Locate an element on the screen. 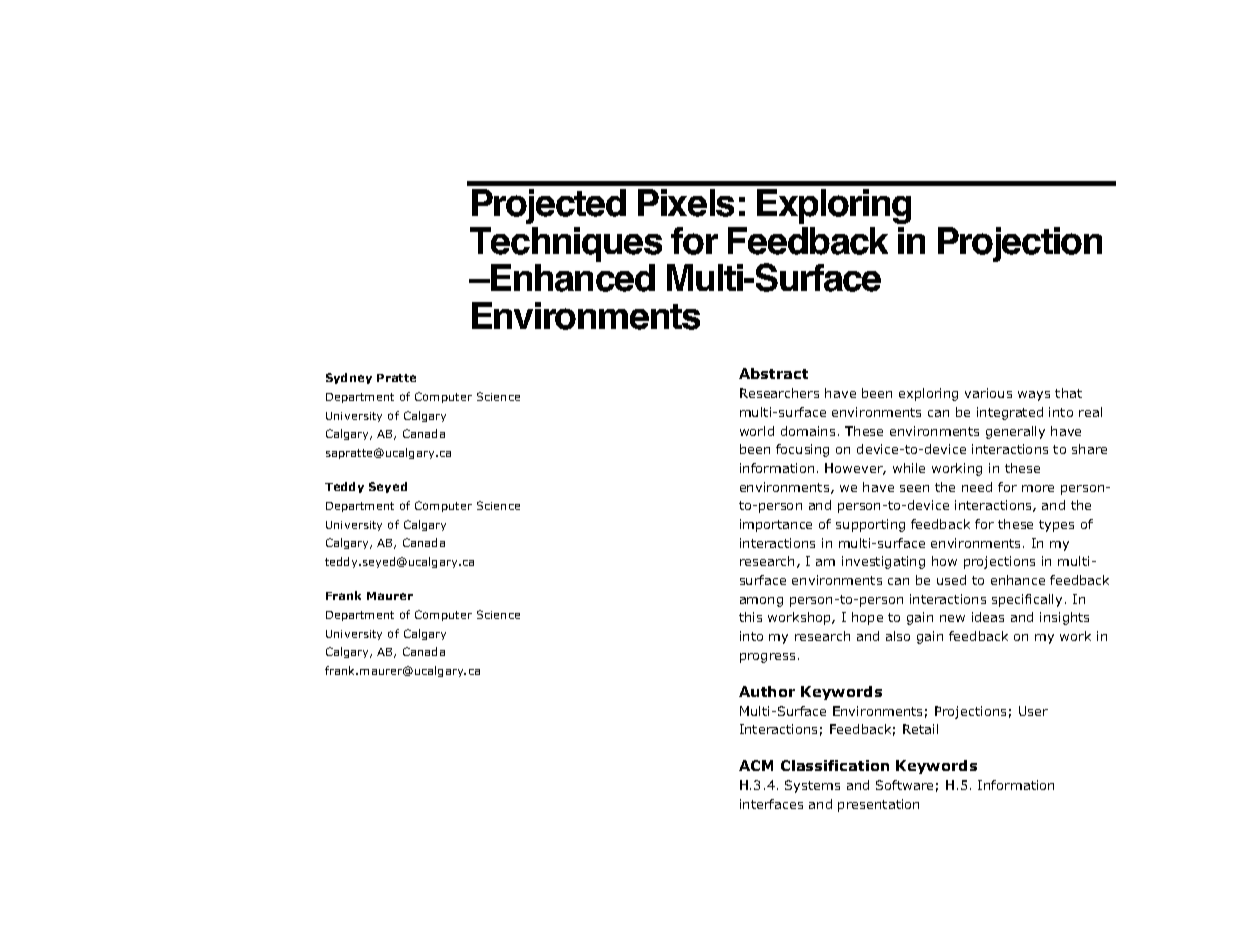 The image size is (1233, 952). ideas is located at coordinates (988, 617).
